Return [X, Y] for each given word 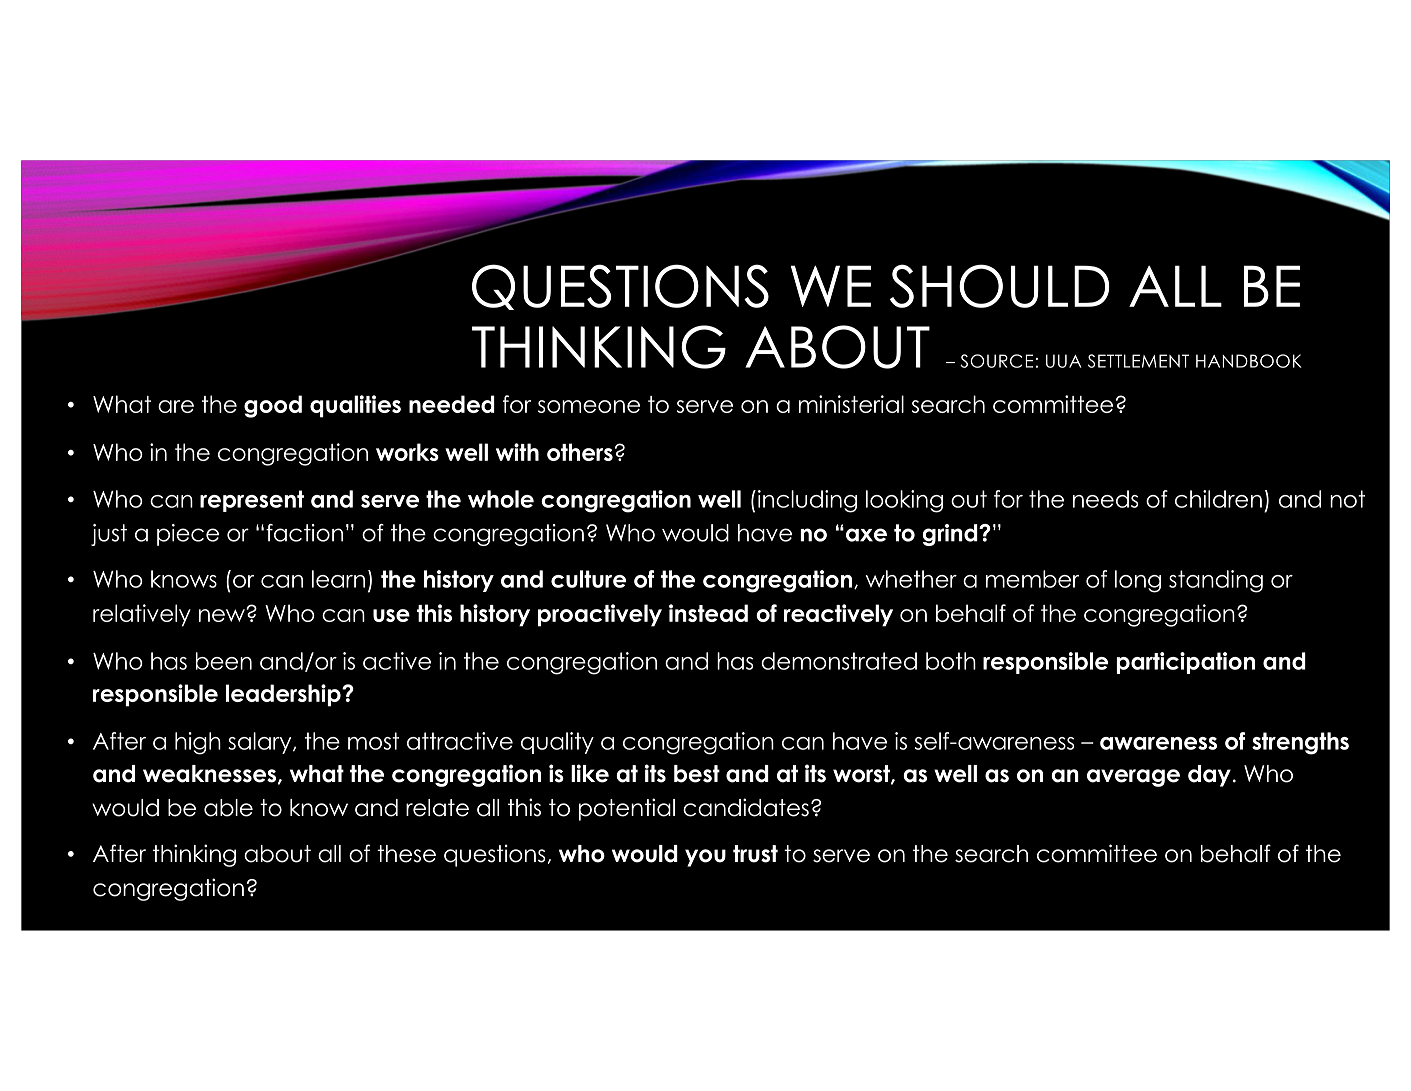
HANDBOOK [1249, 361]
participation [1186, 663]
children [1218, 499]
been [224, 661]
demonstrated [839, 661]
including [806, 501]
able [228, 808]
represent [252, 501]
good [273, 406]
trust [755, 854]
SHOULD [1000, 286]
